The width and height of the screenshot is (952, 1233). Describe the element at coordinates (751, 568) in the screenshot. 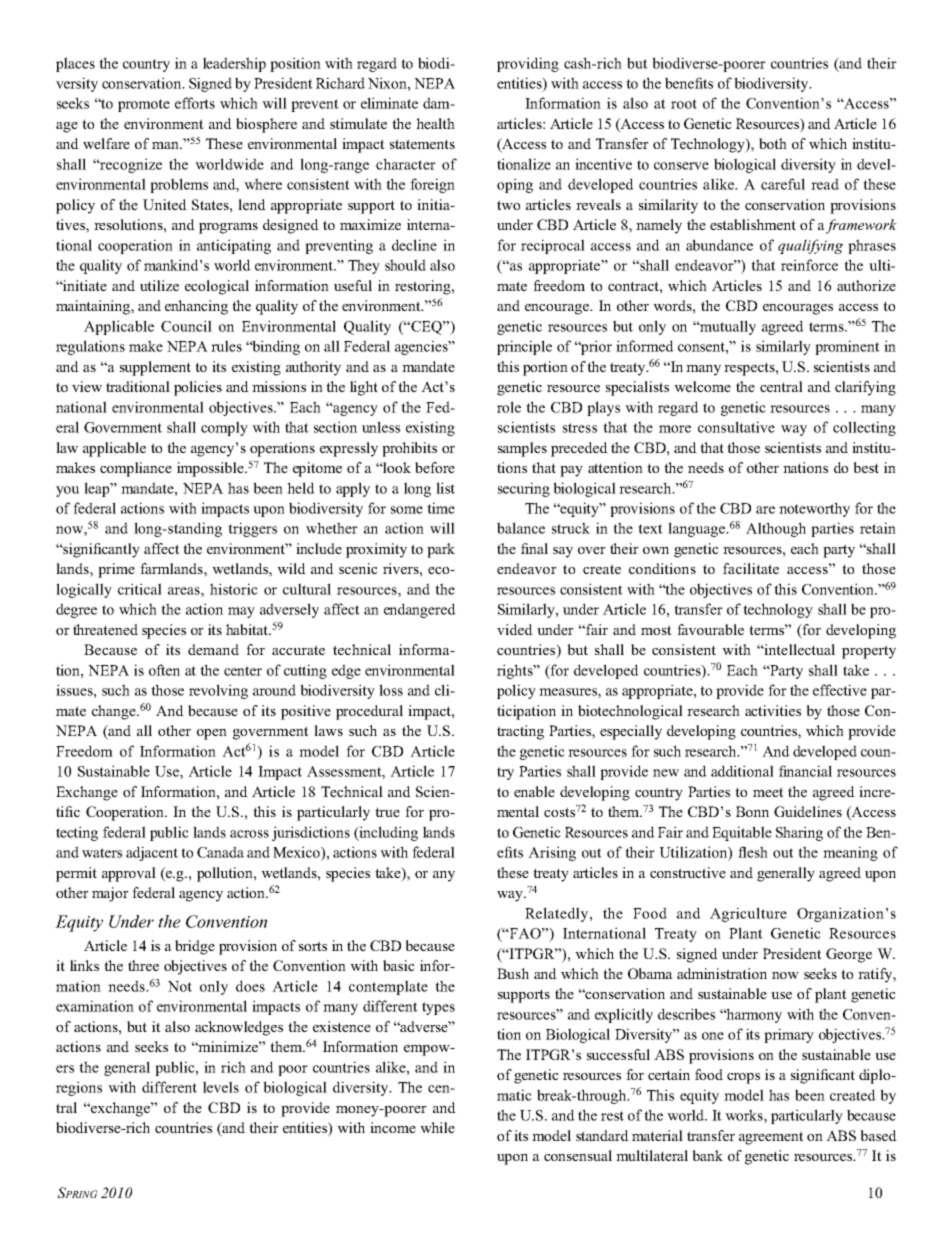

I see `facilitate` at that location.
